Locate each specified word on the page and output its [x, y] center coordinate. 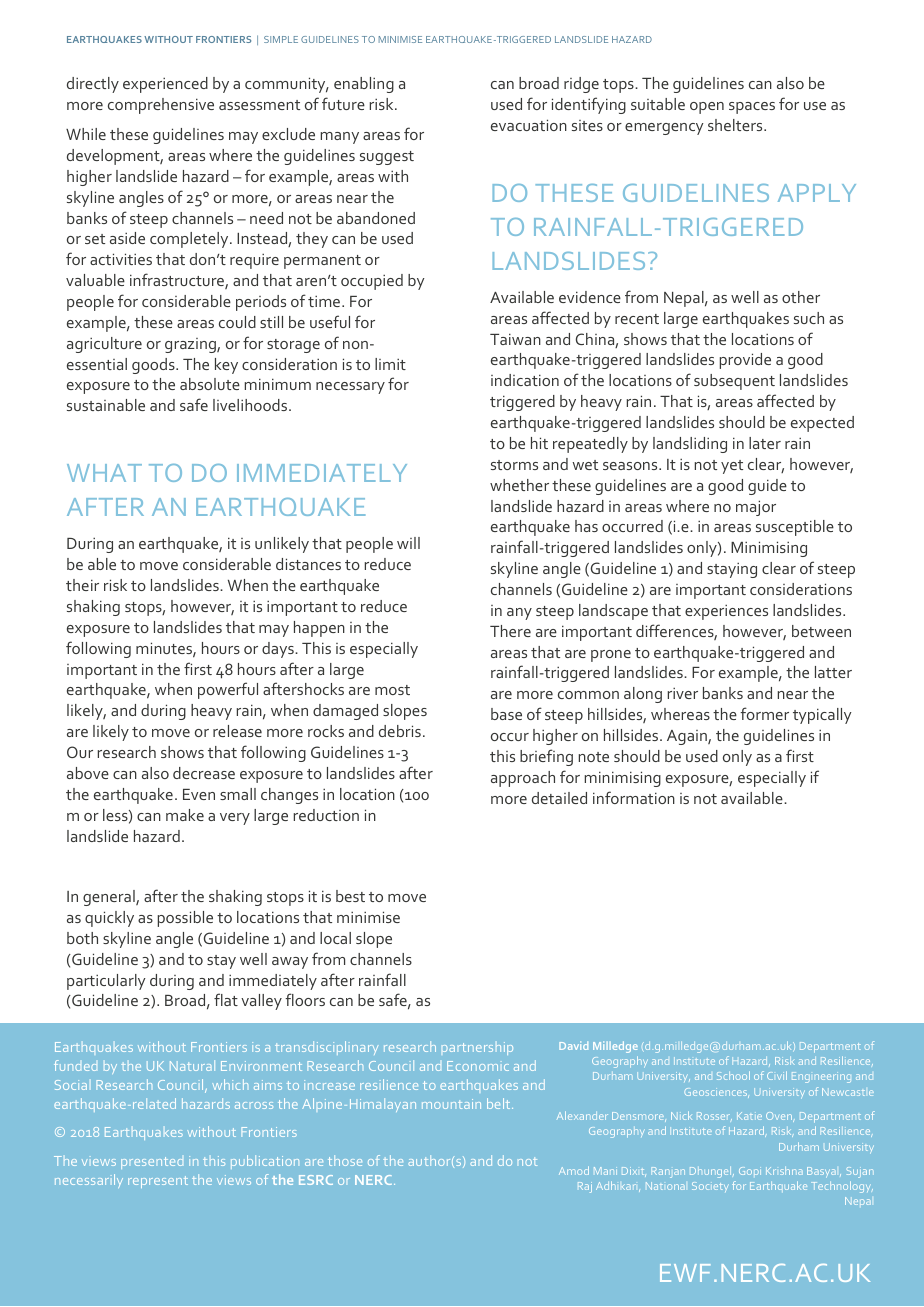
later [765, 443]
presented [152, 1163]
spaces [752, 108]
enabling [364, 85]
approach [523, 779]
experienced [165, 85]
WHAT [104, 473]
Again [688, 737]
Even [199, 794]
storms [514, 465]
